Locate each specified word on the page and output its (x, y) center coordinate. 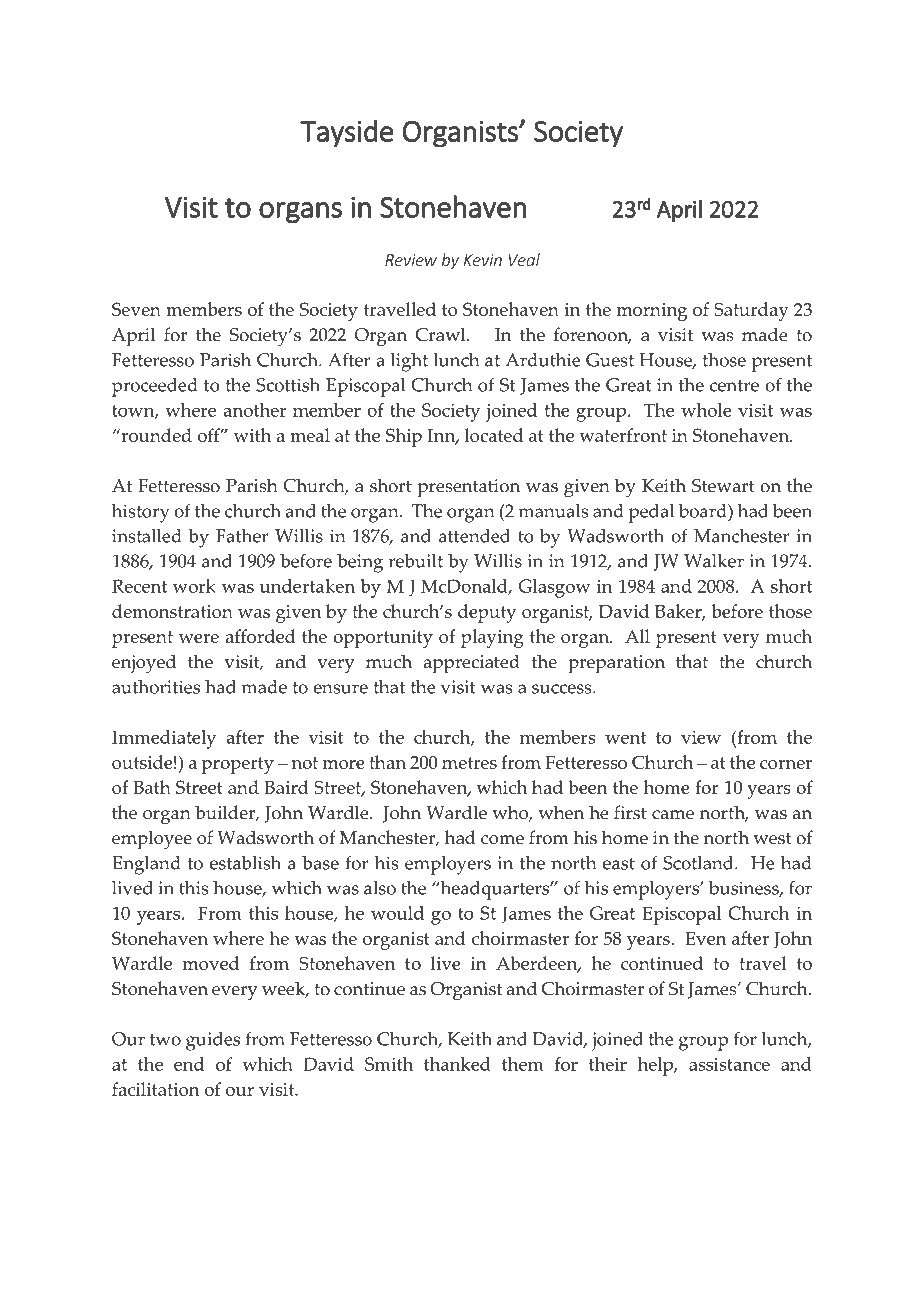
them (523, 1064)
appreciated (471, 664)
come (502, 840)
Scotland (699, 863)
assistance (729, 1064)
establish (245, 863)
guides (213, 1041)
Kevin (483, 260)
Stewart (723, 486)
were (199, 638)
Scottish (288, 385)
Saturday (751, 311)
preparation (616, 664)
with (252, 435)
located (494, 435)
